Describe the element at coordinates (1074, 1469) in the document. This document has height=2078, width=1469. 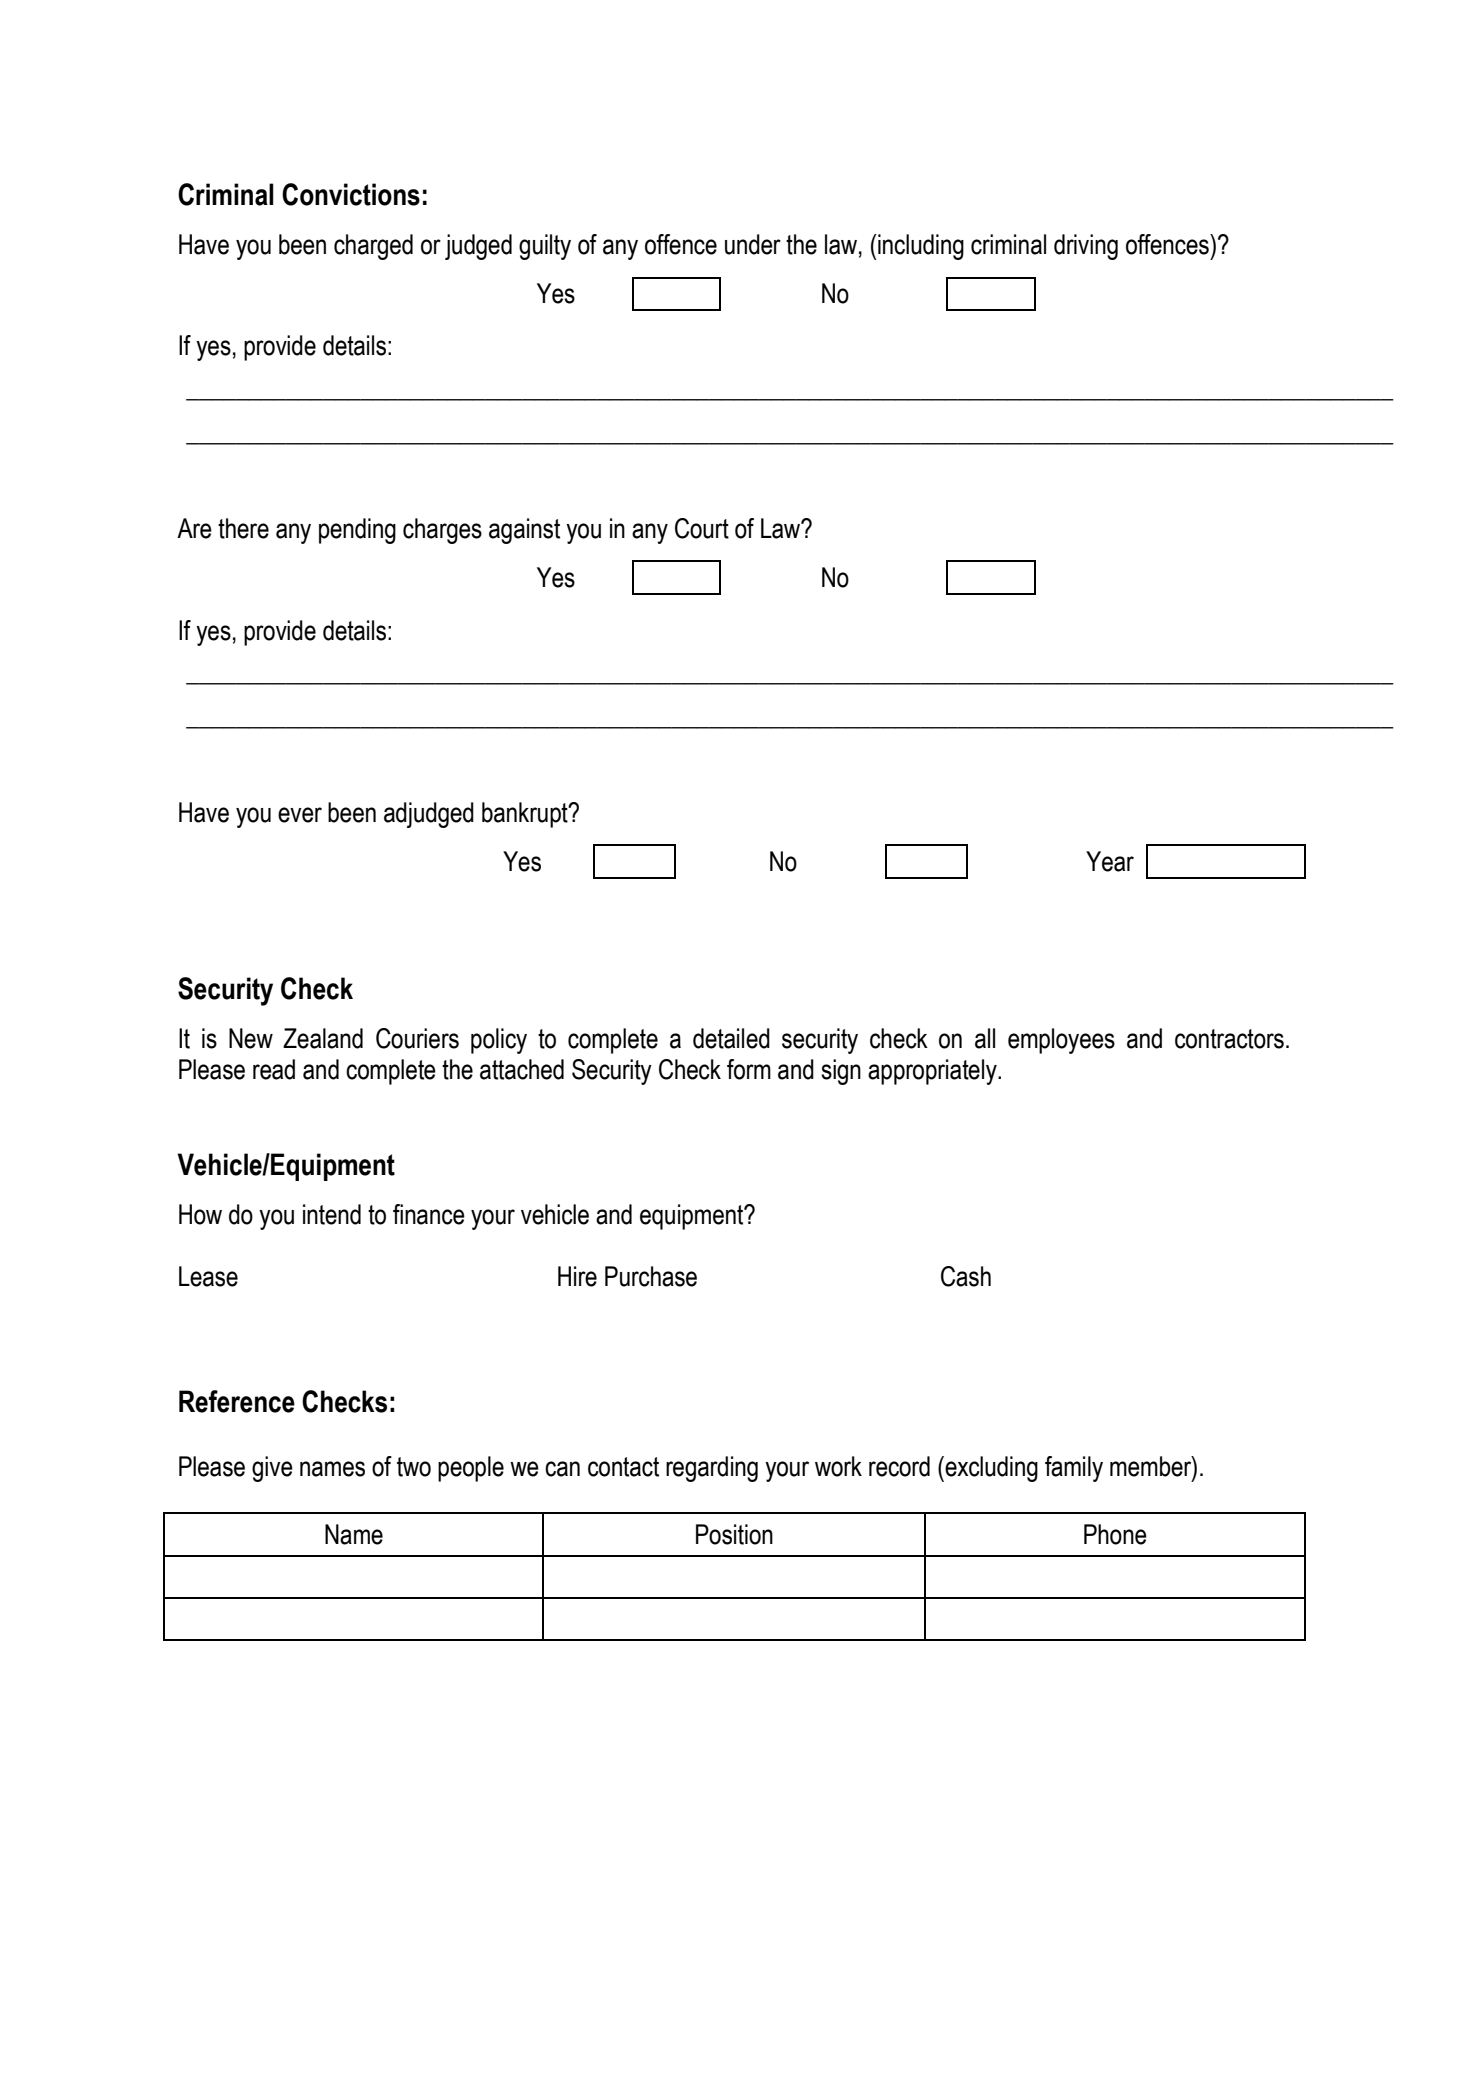
I see `family` at that location.
